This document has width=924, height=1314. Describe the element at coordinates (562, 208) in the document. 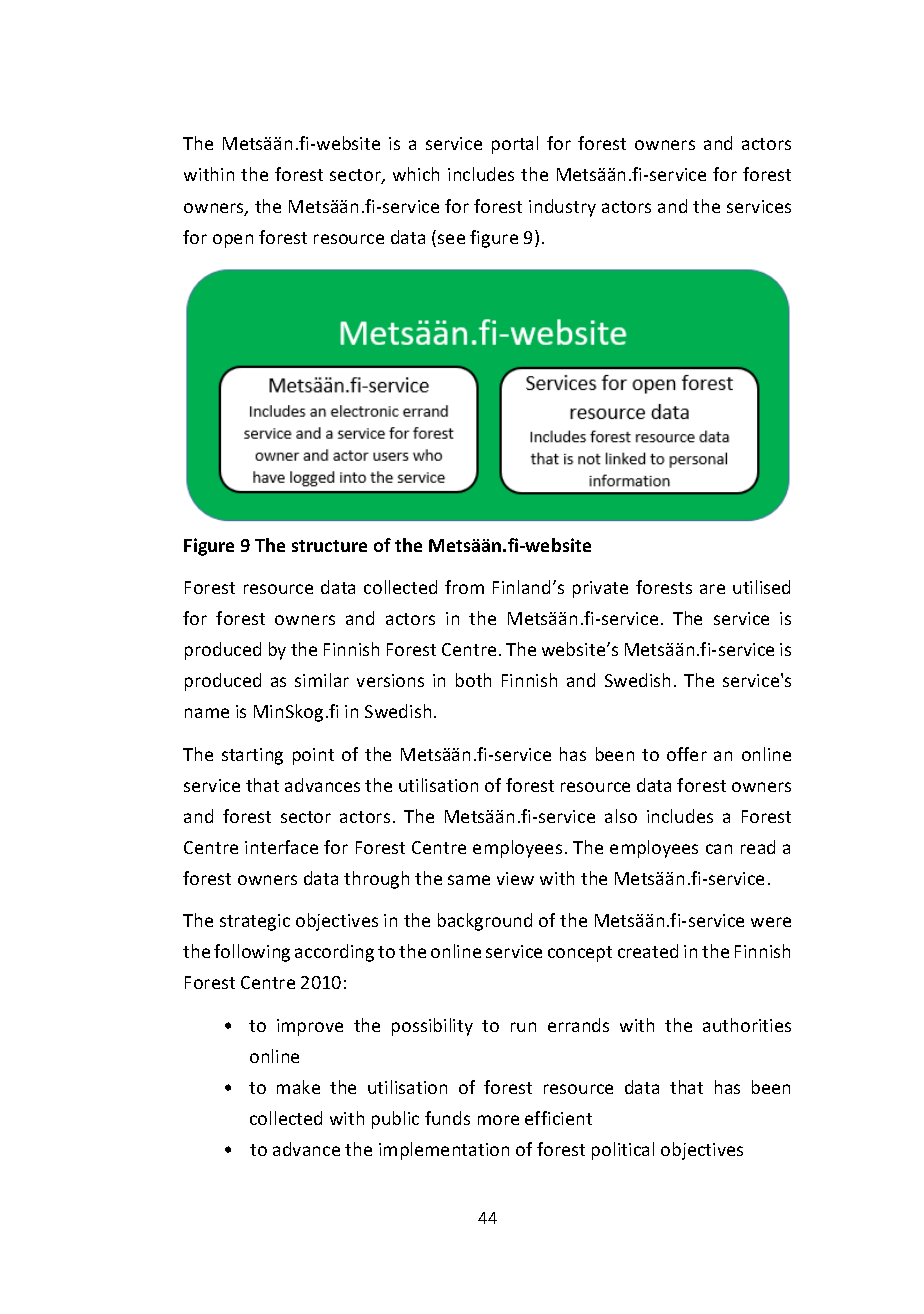

I see `industry` at that location.
